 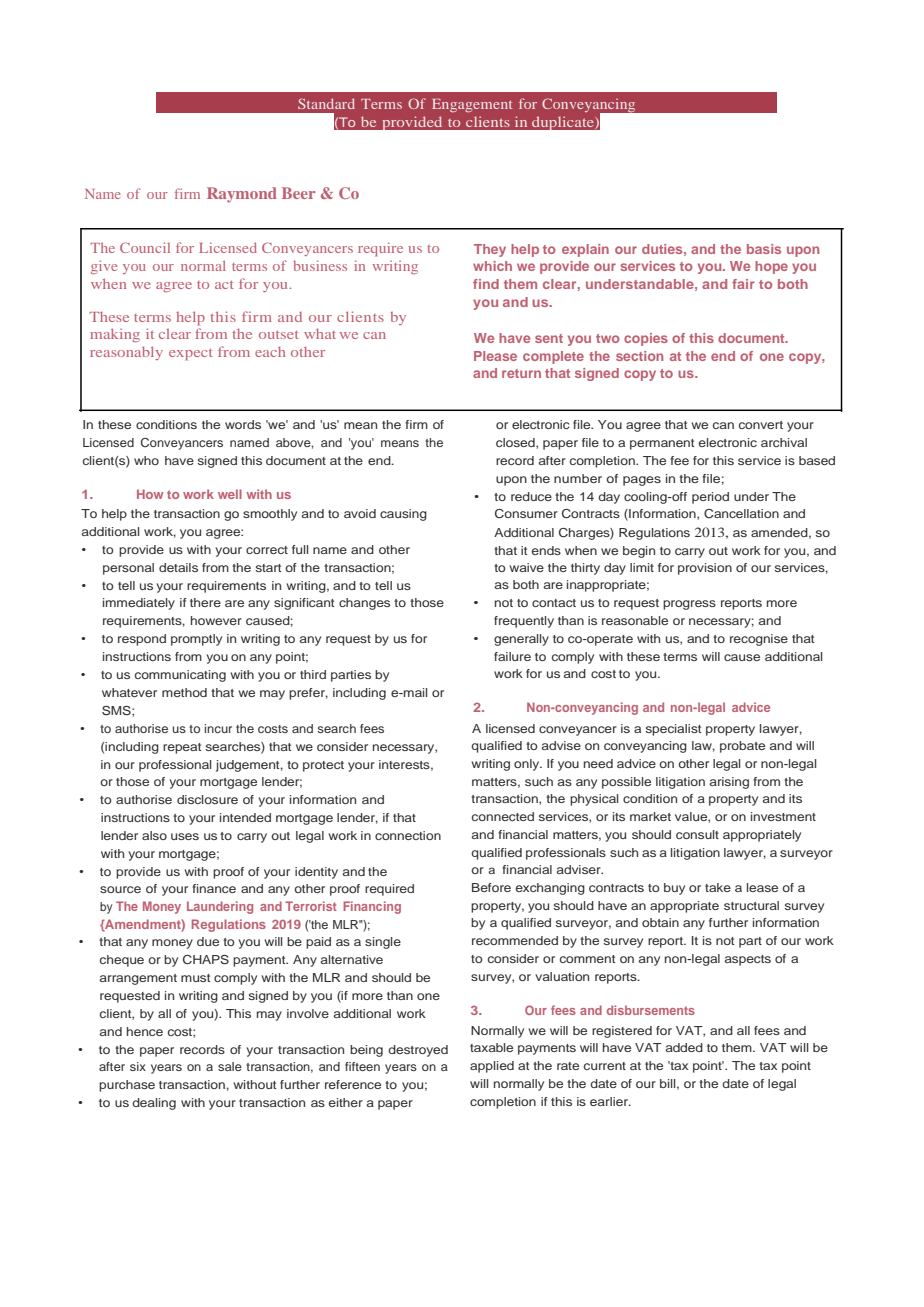 What do you see at coordinates (408, 835) in the image?
I see `connection` at bounding box center [408, 835].
